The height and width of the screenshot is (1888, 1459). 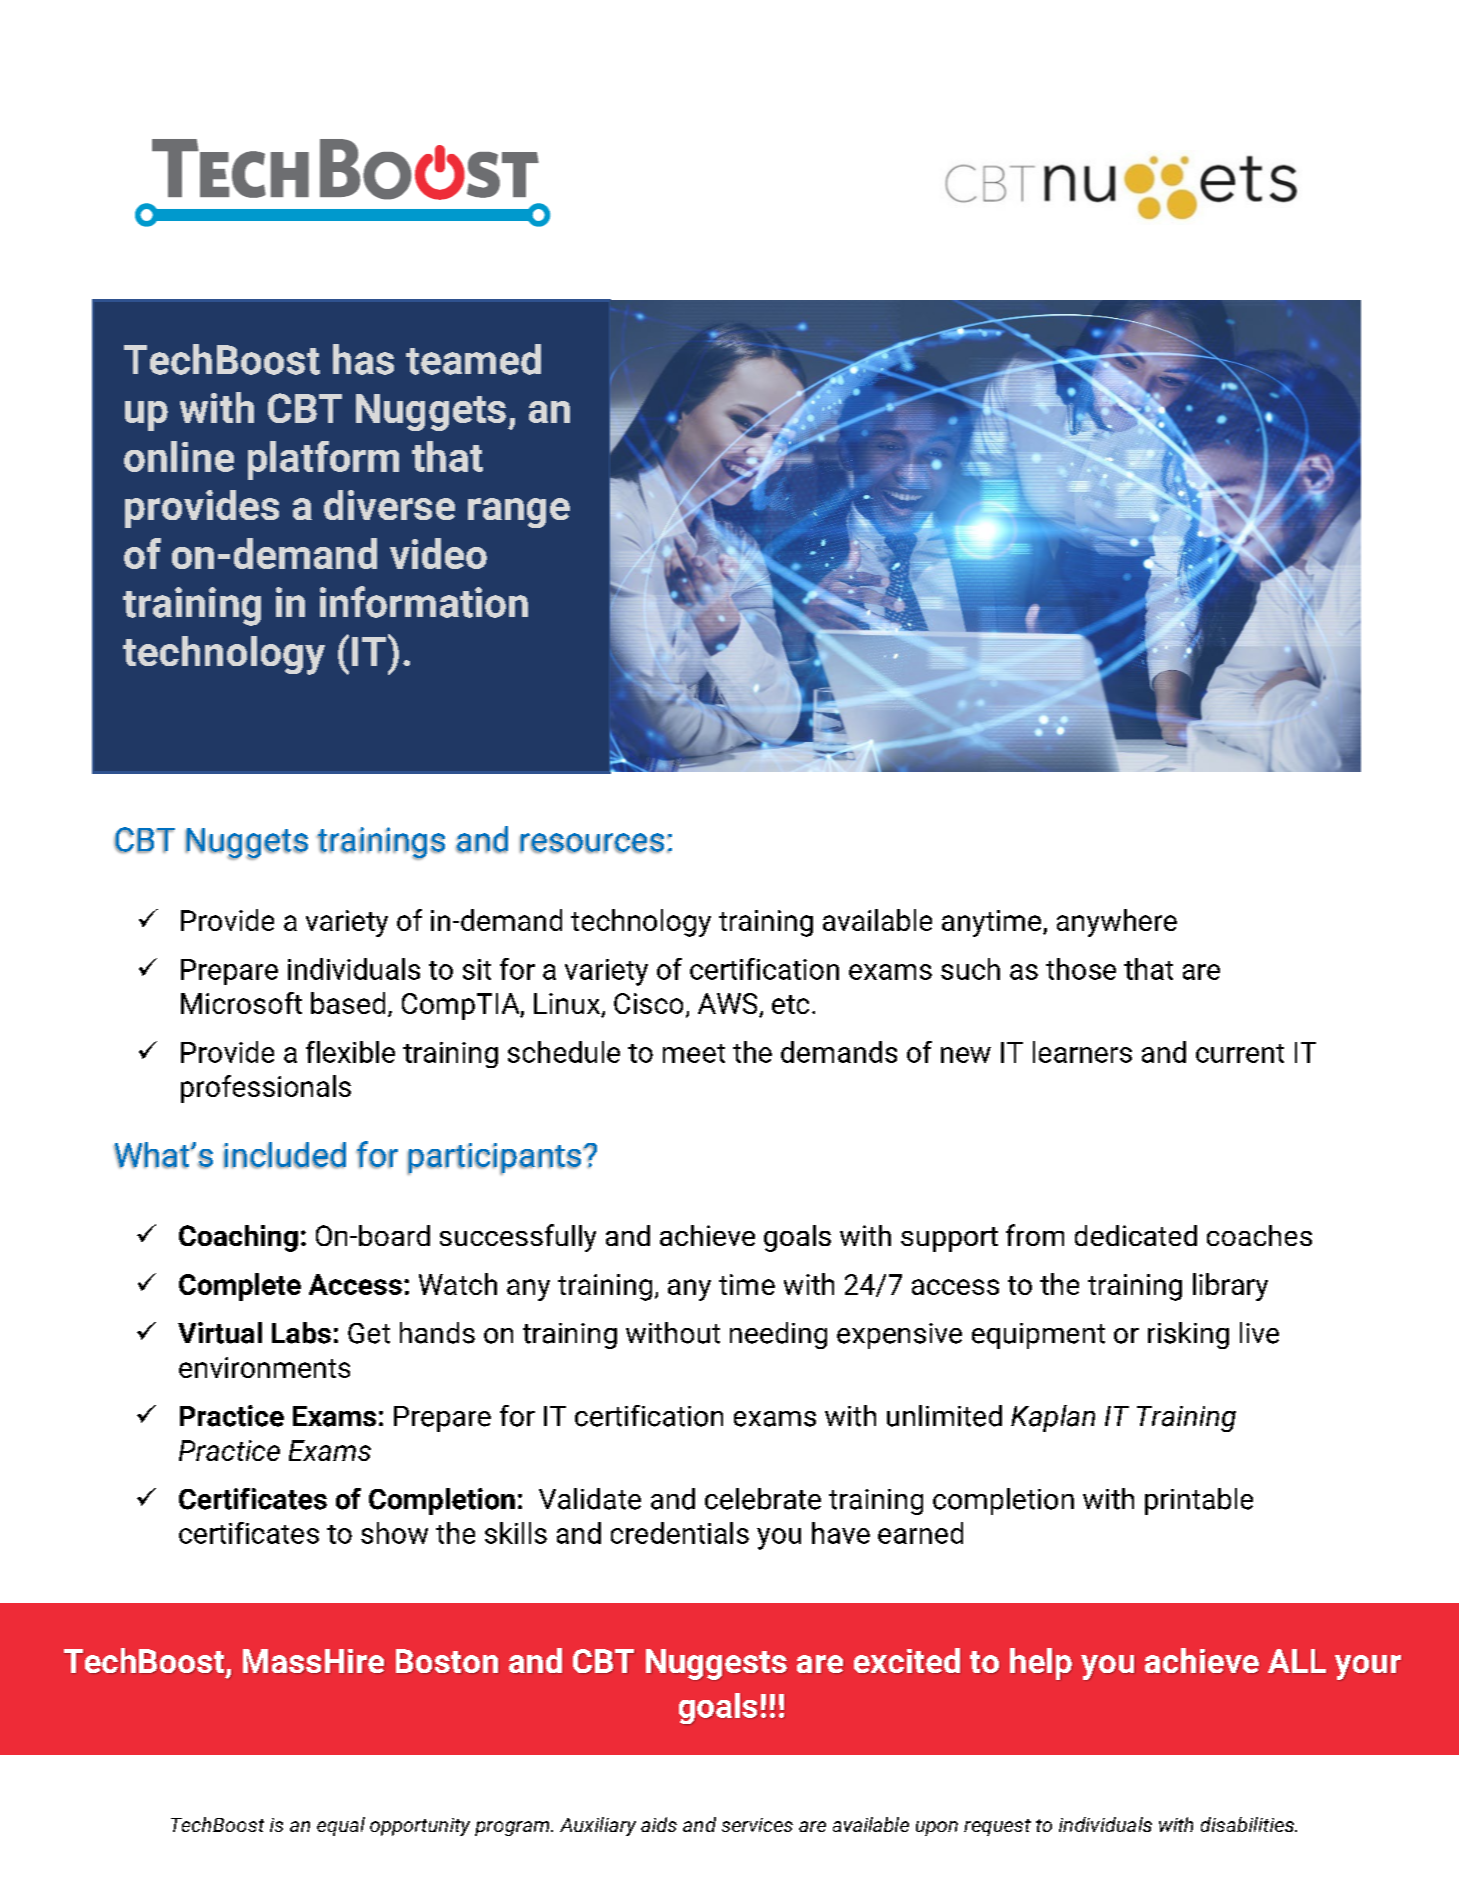 What do you see at coordinates (790, 1004) in the screenshot?
I see `etc` at bounding box center [790, 1004].
